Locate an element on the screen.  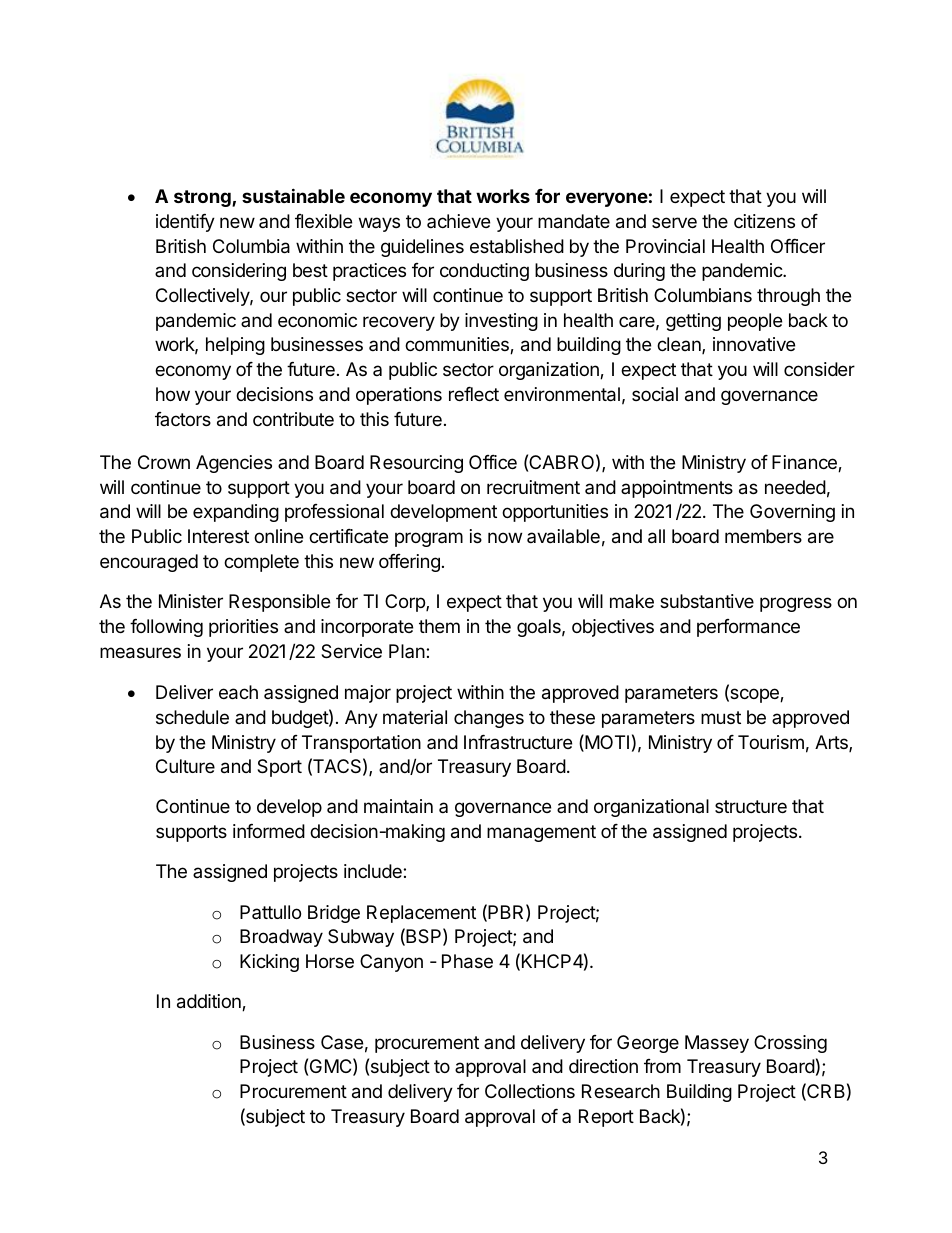
addition is located at coordinates (210, 1002).
